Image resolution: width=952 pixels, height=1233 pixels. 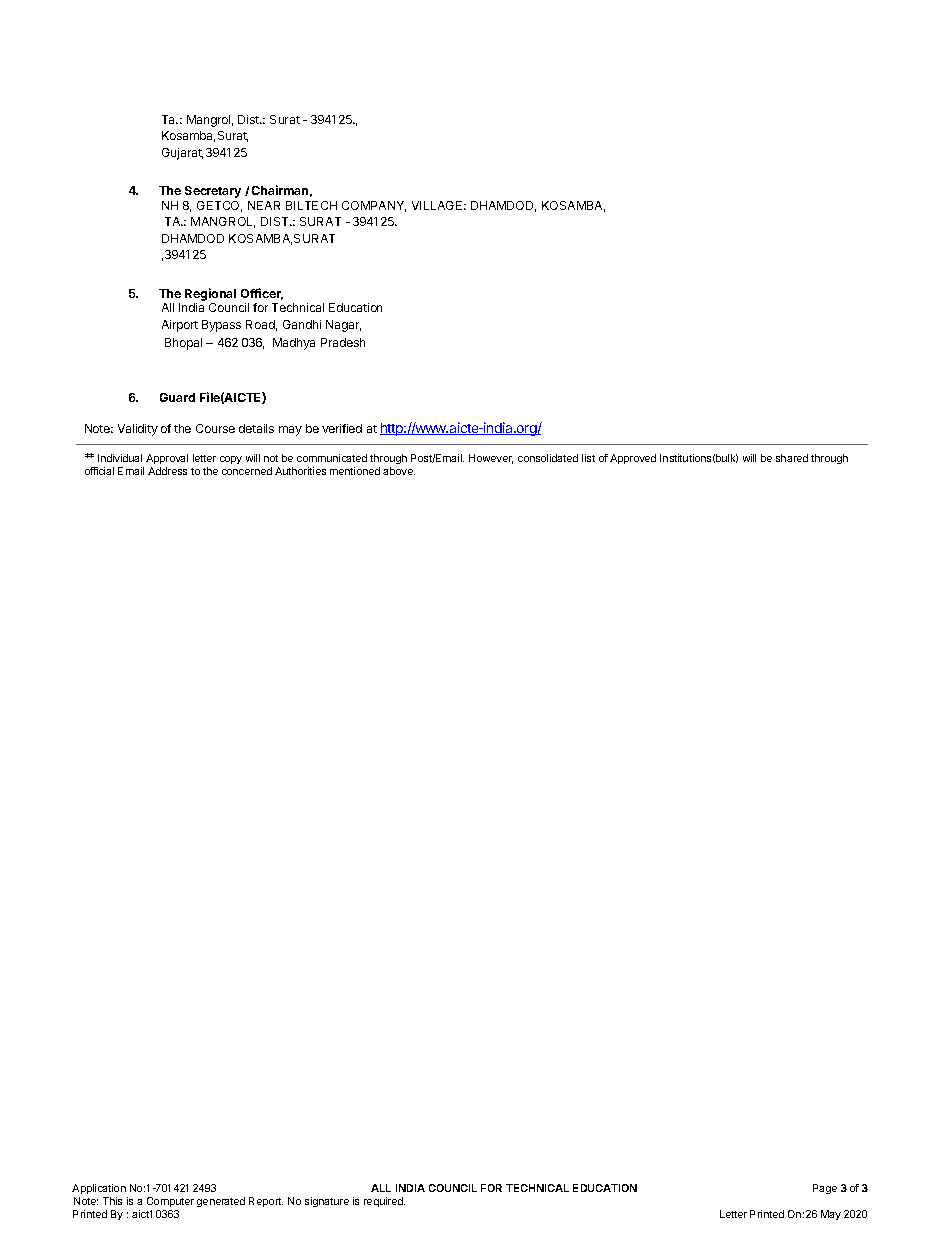 What do you see at coordinates (213, 192) in the screenshot?
I see `Secretary` at bounding box center [213, 192].
